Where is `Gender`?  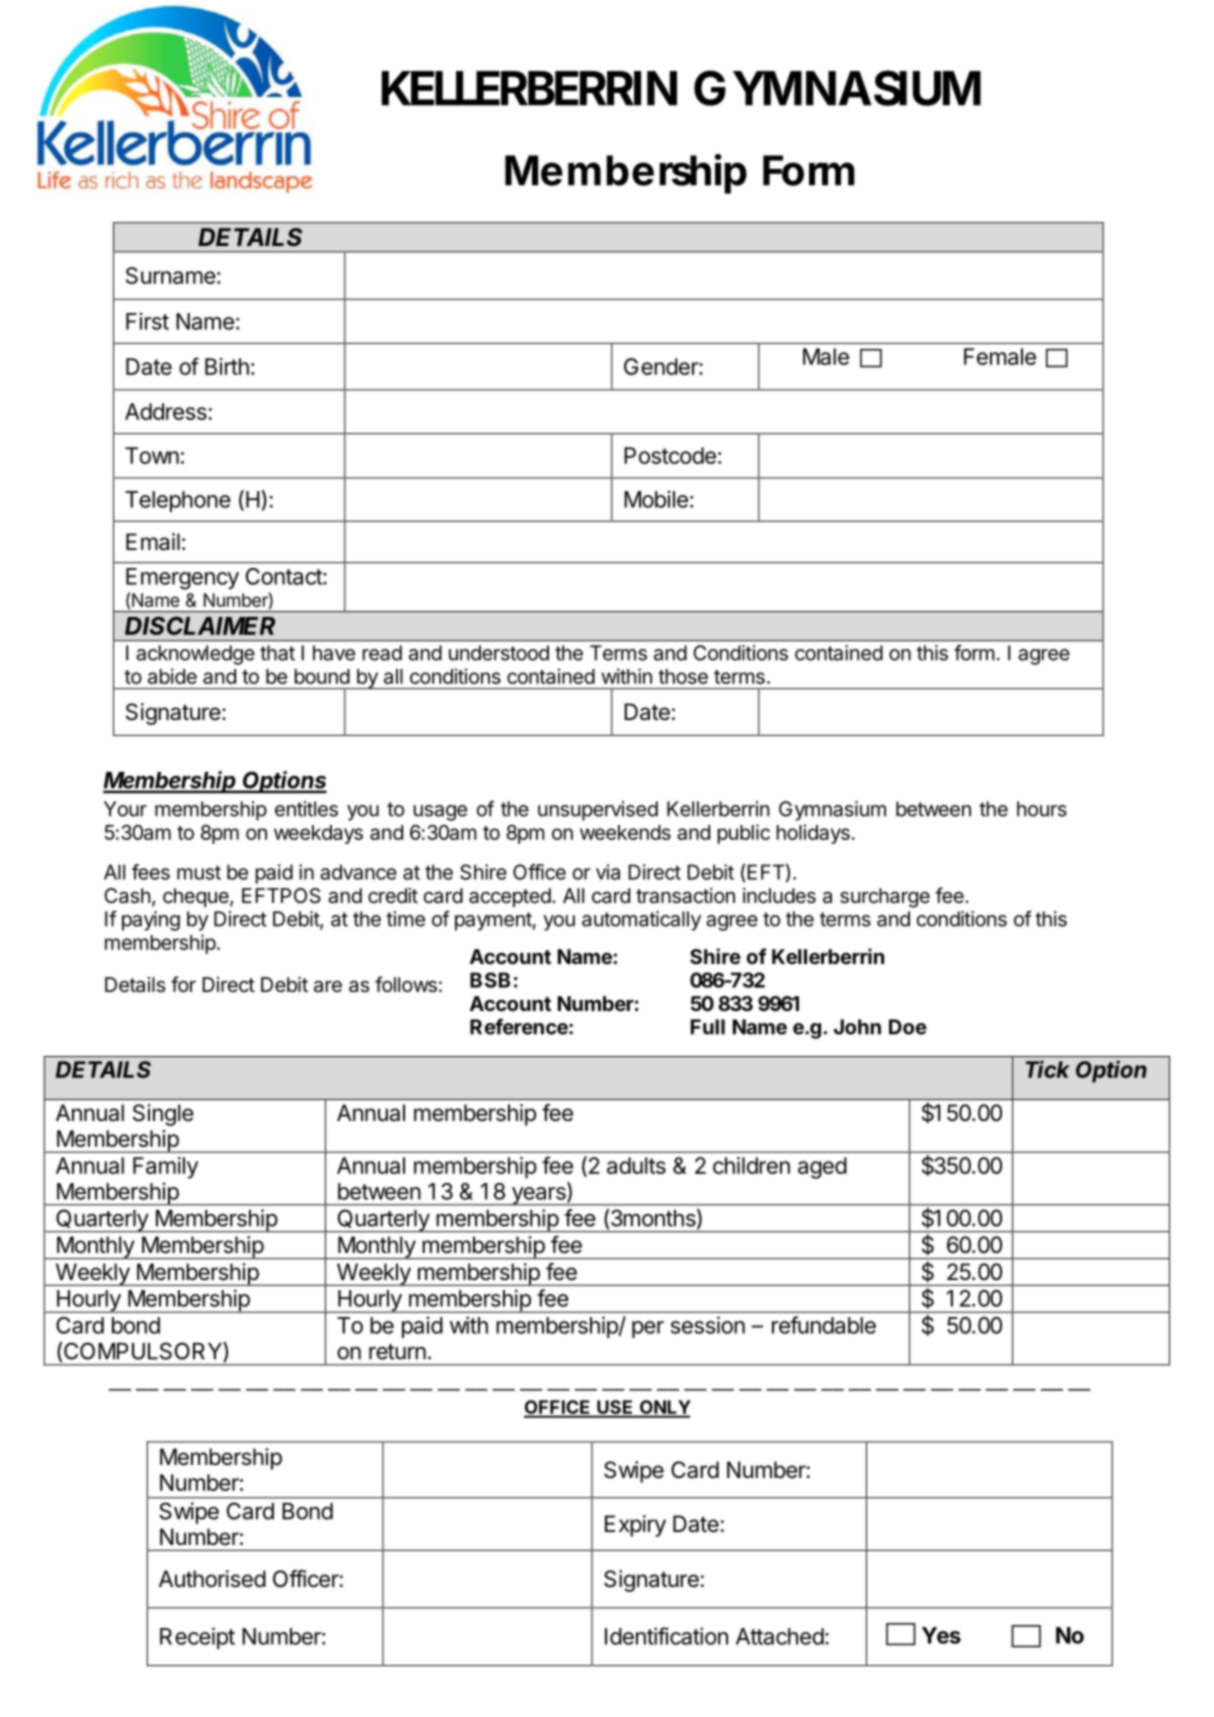 Gender is located at coordinates (662, 366).
